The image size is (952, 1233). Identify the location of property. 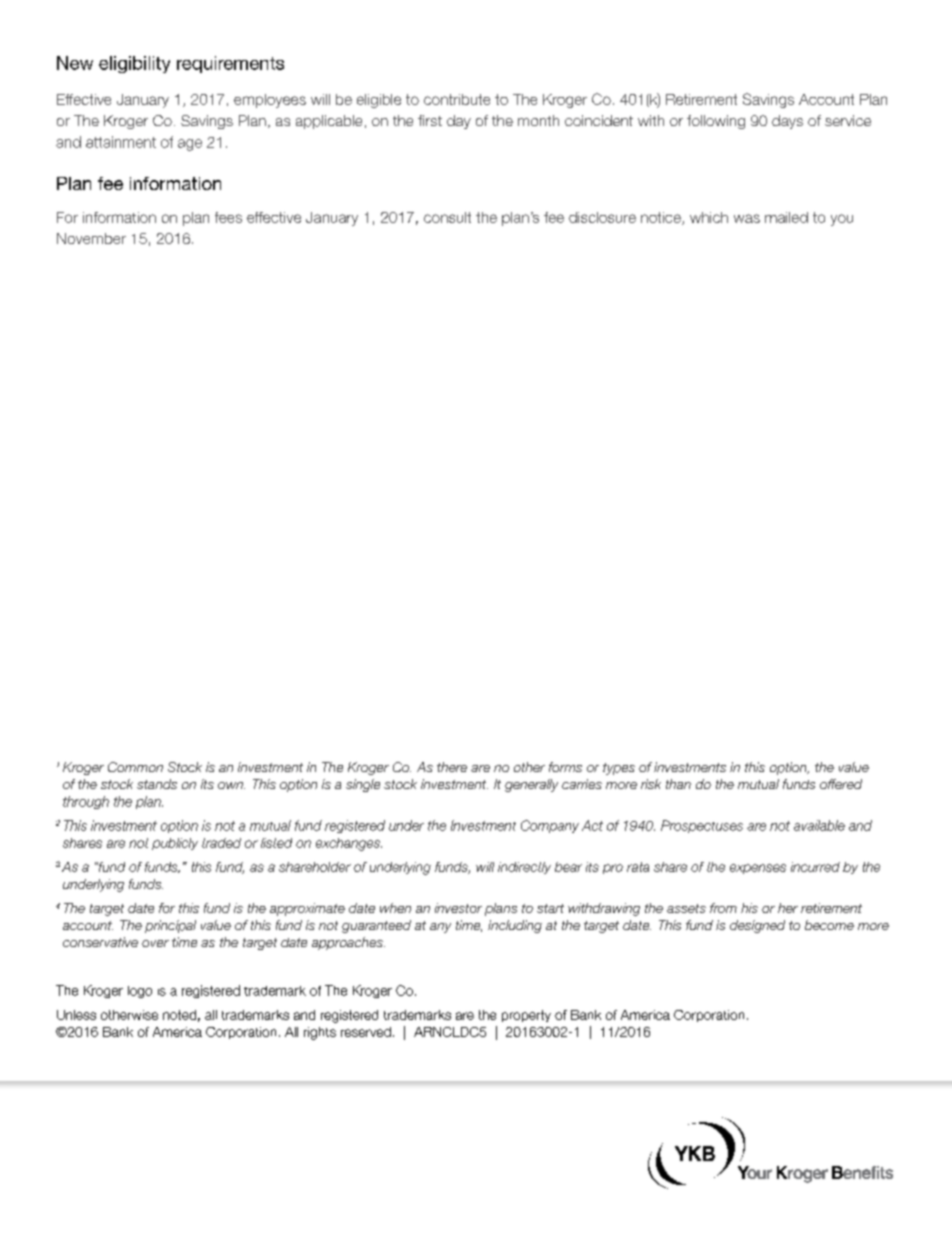
(526, 1016).
